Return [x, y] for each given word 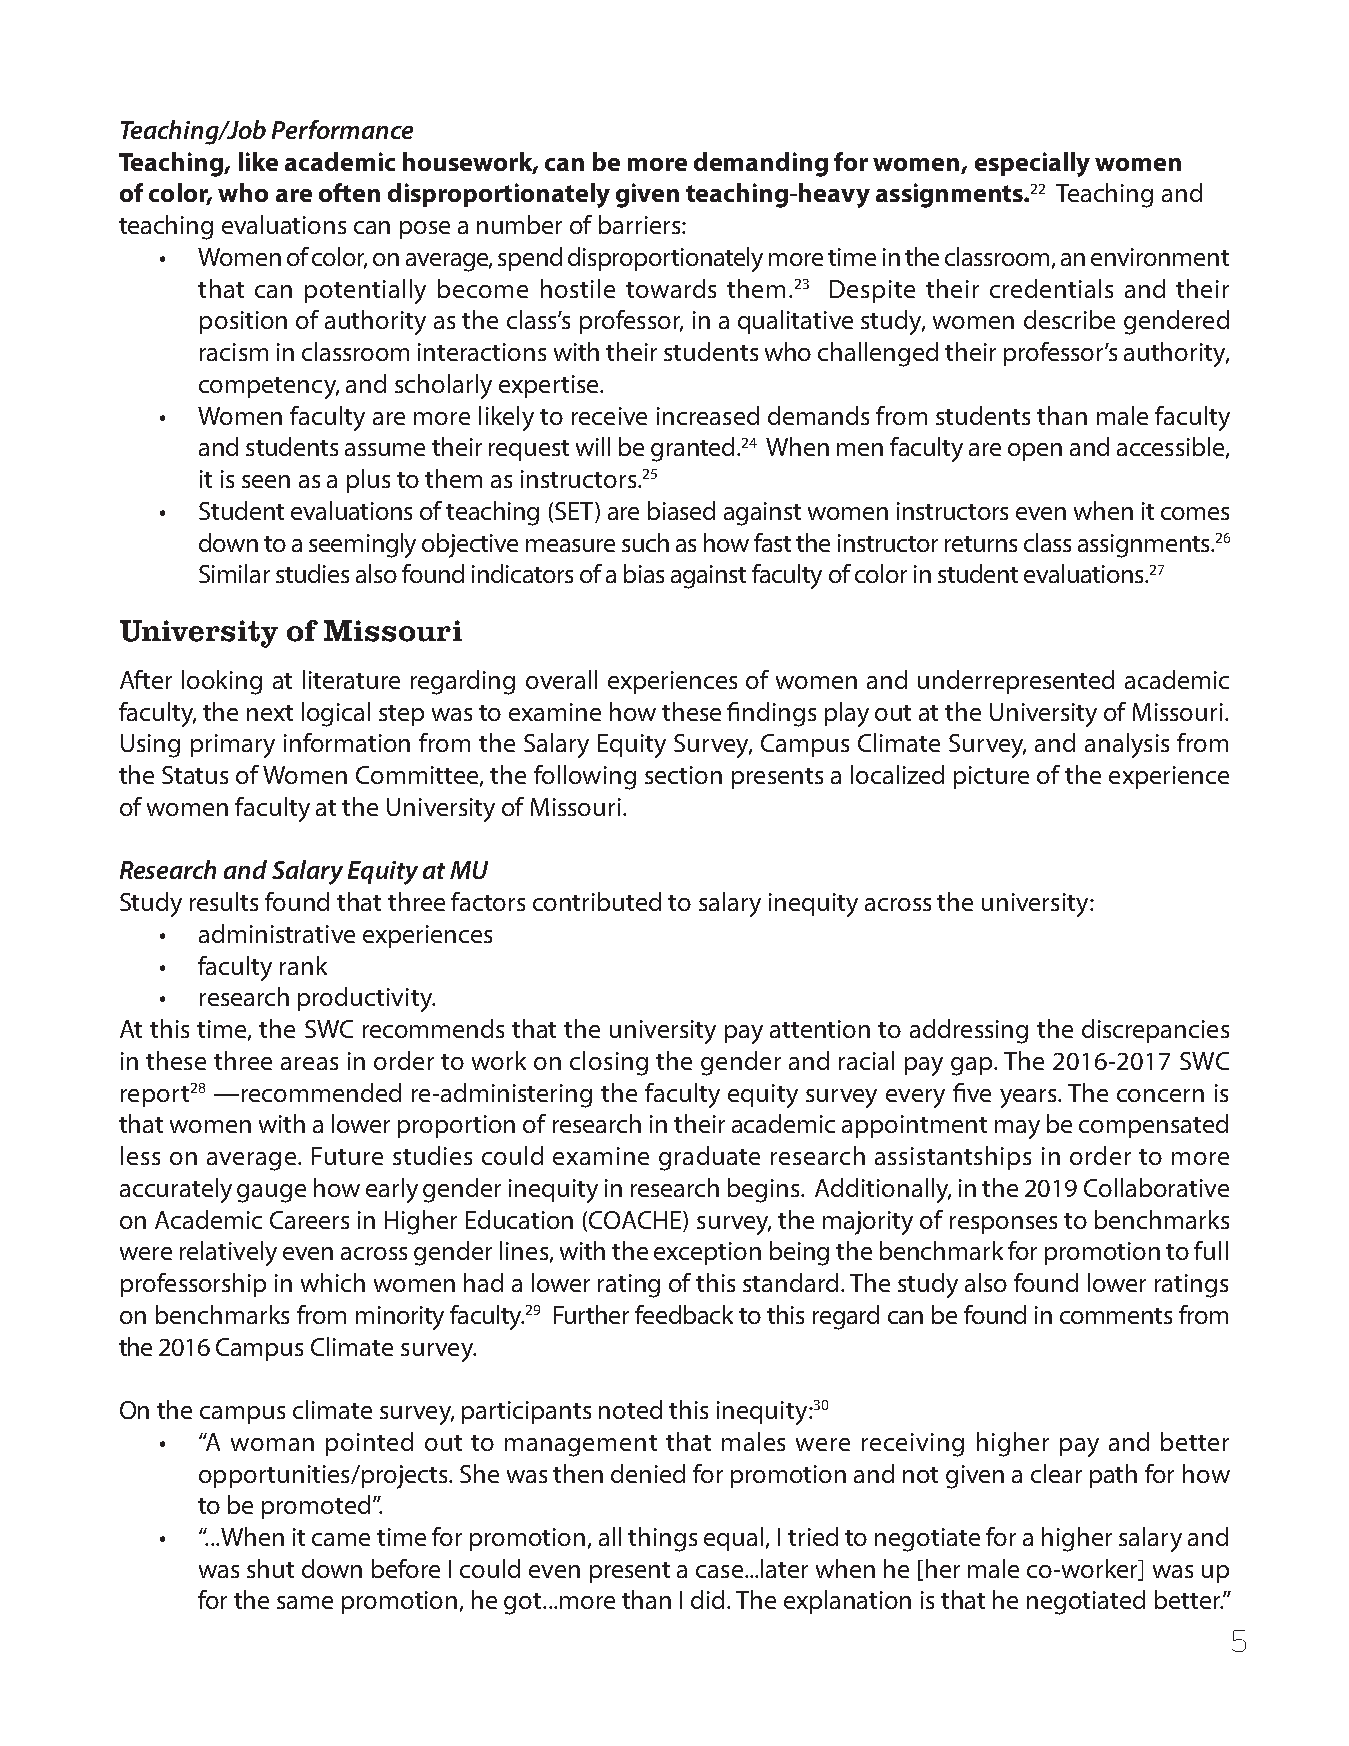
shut [270, 1568]
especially [1032, 164]
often [349, 192]
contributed [597, 901]
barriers [641, 224]
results [224, 901]
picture [991, 777]
